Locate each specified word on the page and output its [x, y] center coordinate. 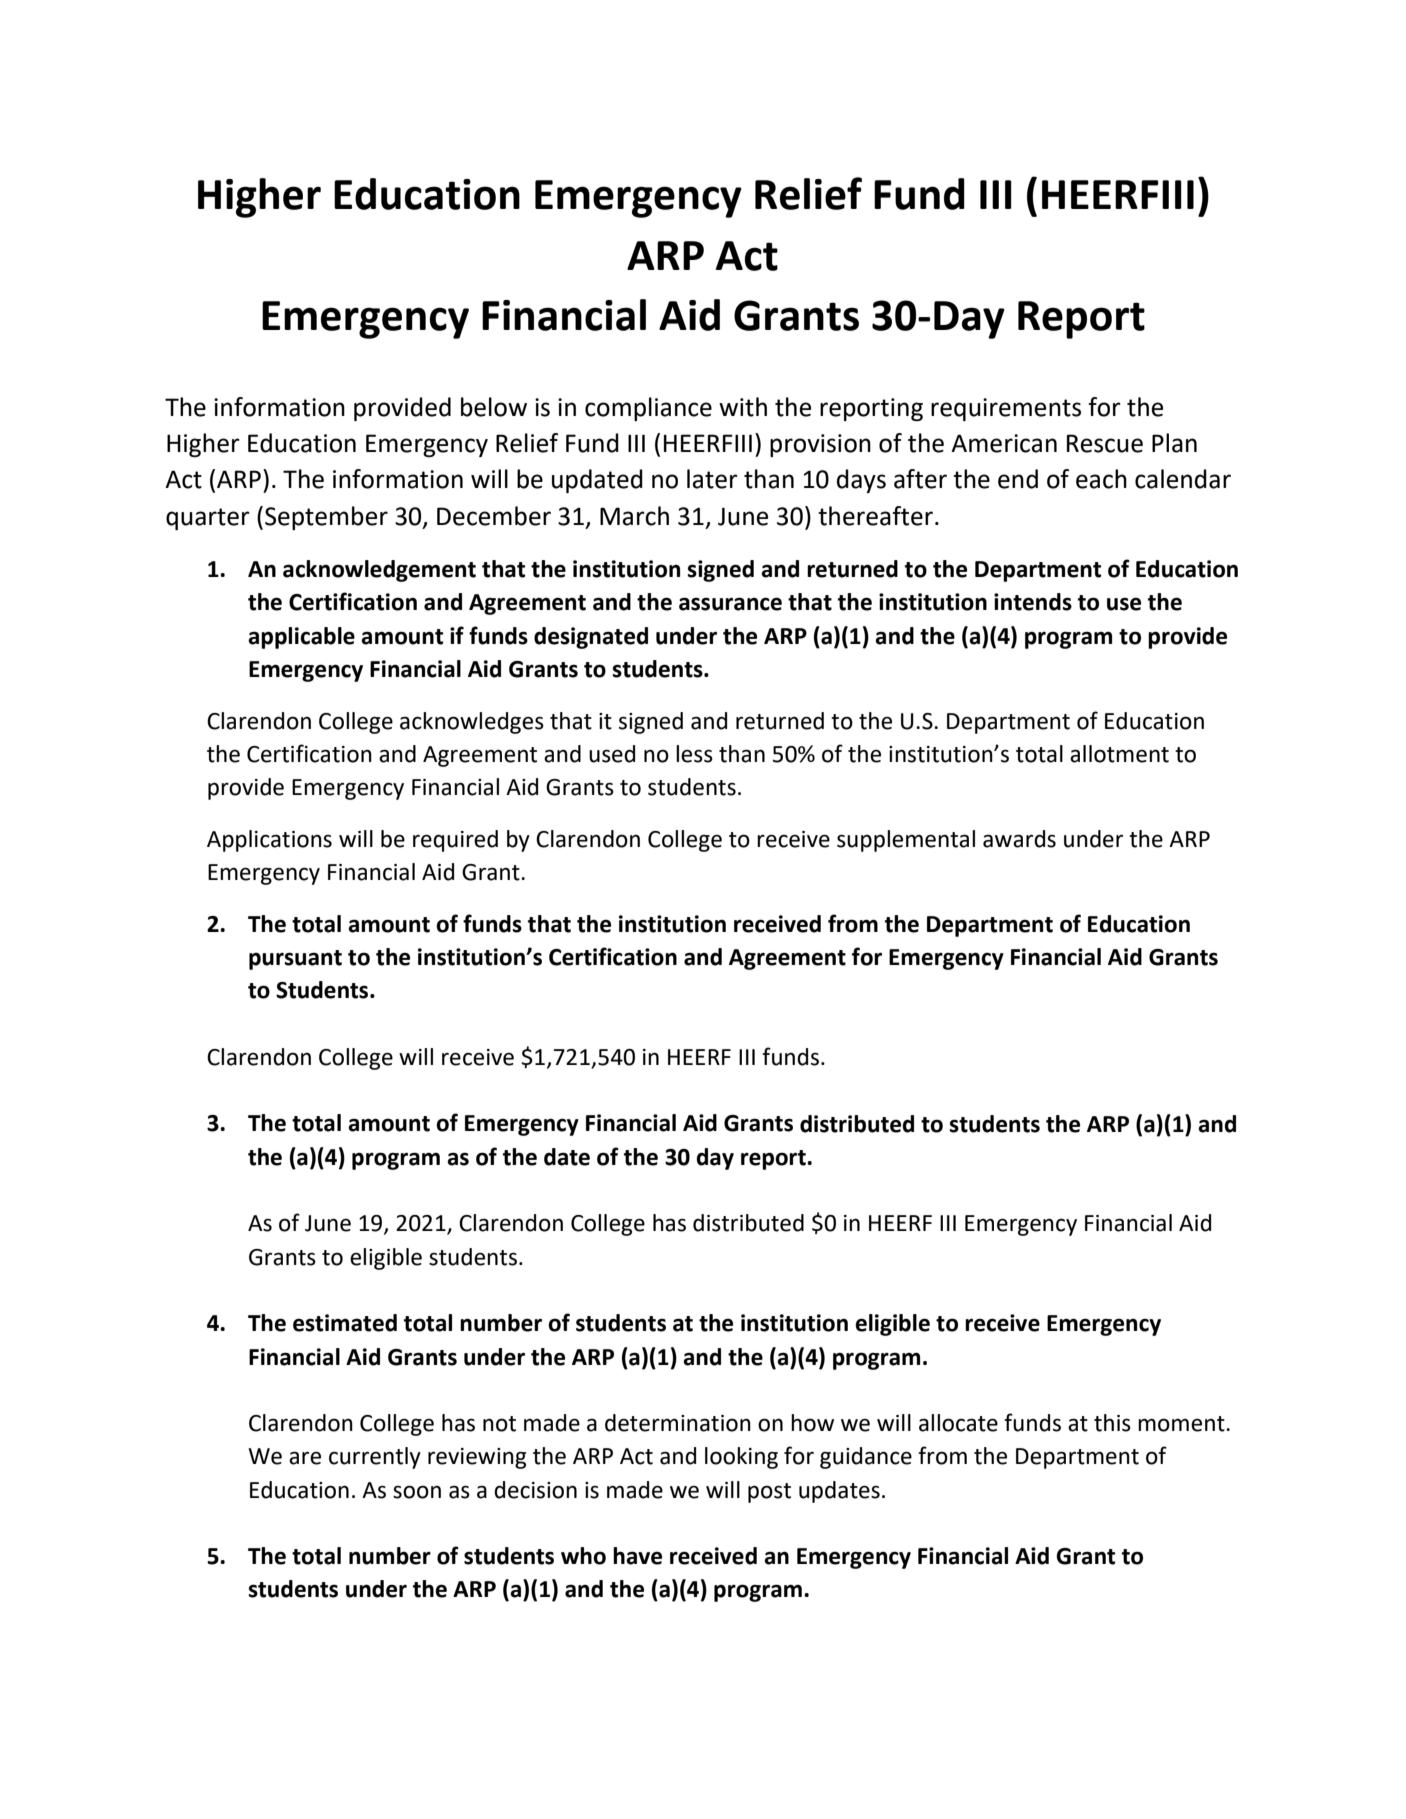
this [1112, 1423]
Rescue [1105, 443]
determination [678, 1423]
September [326, 518]
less [694, 754]
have [637, 1556]
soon [417, 1492]
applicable [301, 638]
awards [1019, 839]
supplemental [906, 841]
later [712, 479]
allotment [1119, 754]
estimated [345, 1323]
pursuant [295, 960]
